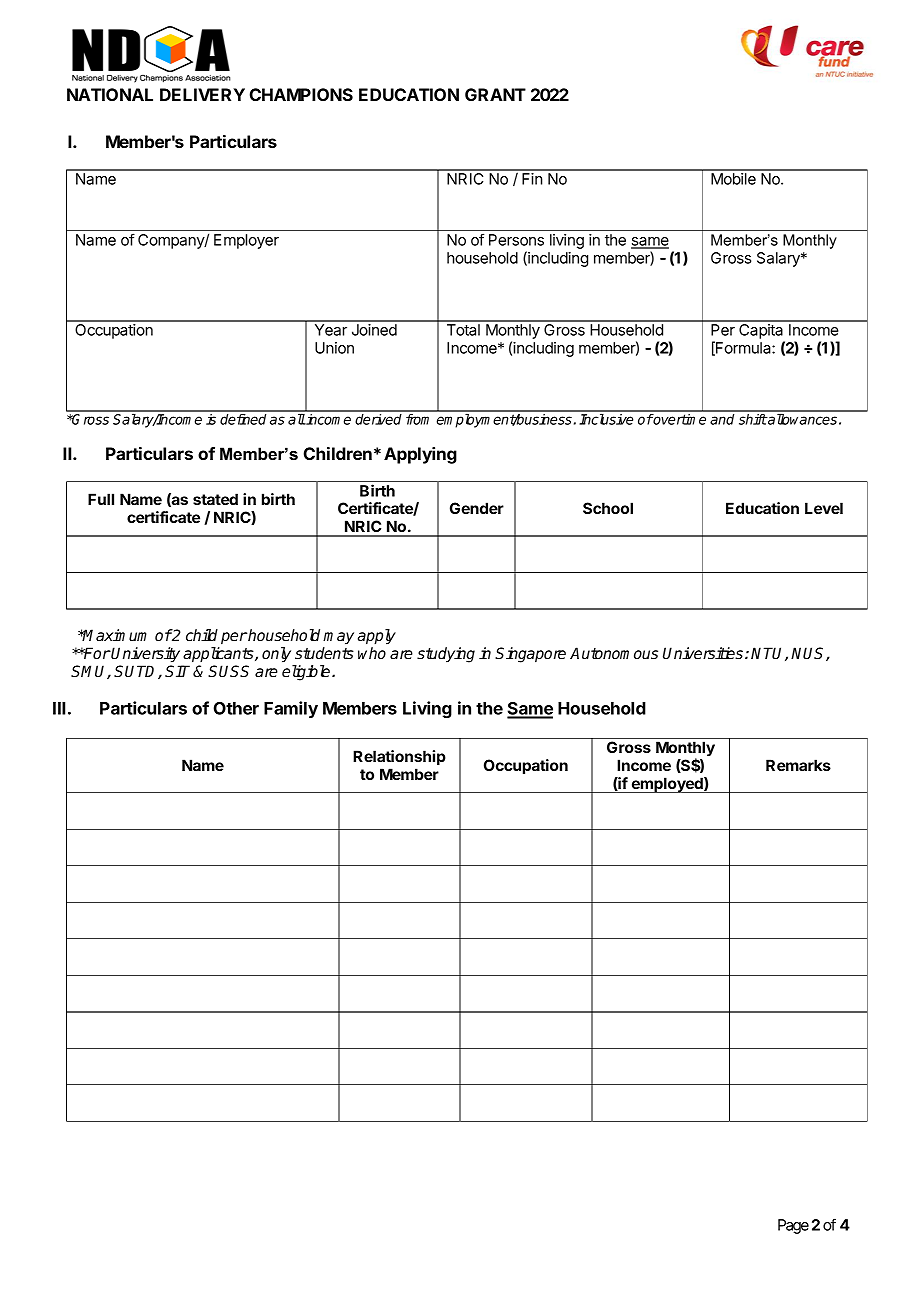 This page has width=924, height=1308. Describe the element at coordinates (246, 241) in the page. I see `Employer` at that location.
